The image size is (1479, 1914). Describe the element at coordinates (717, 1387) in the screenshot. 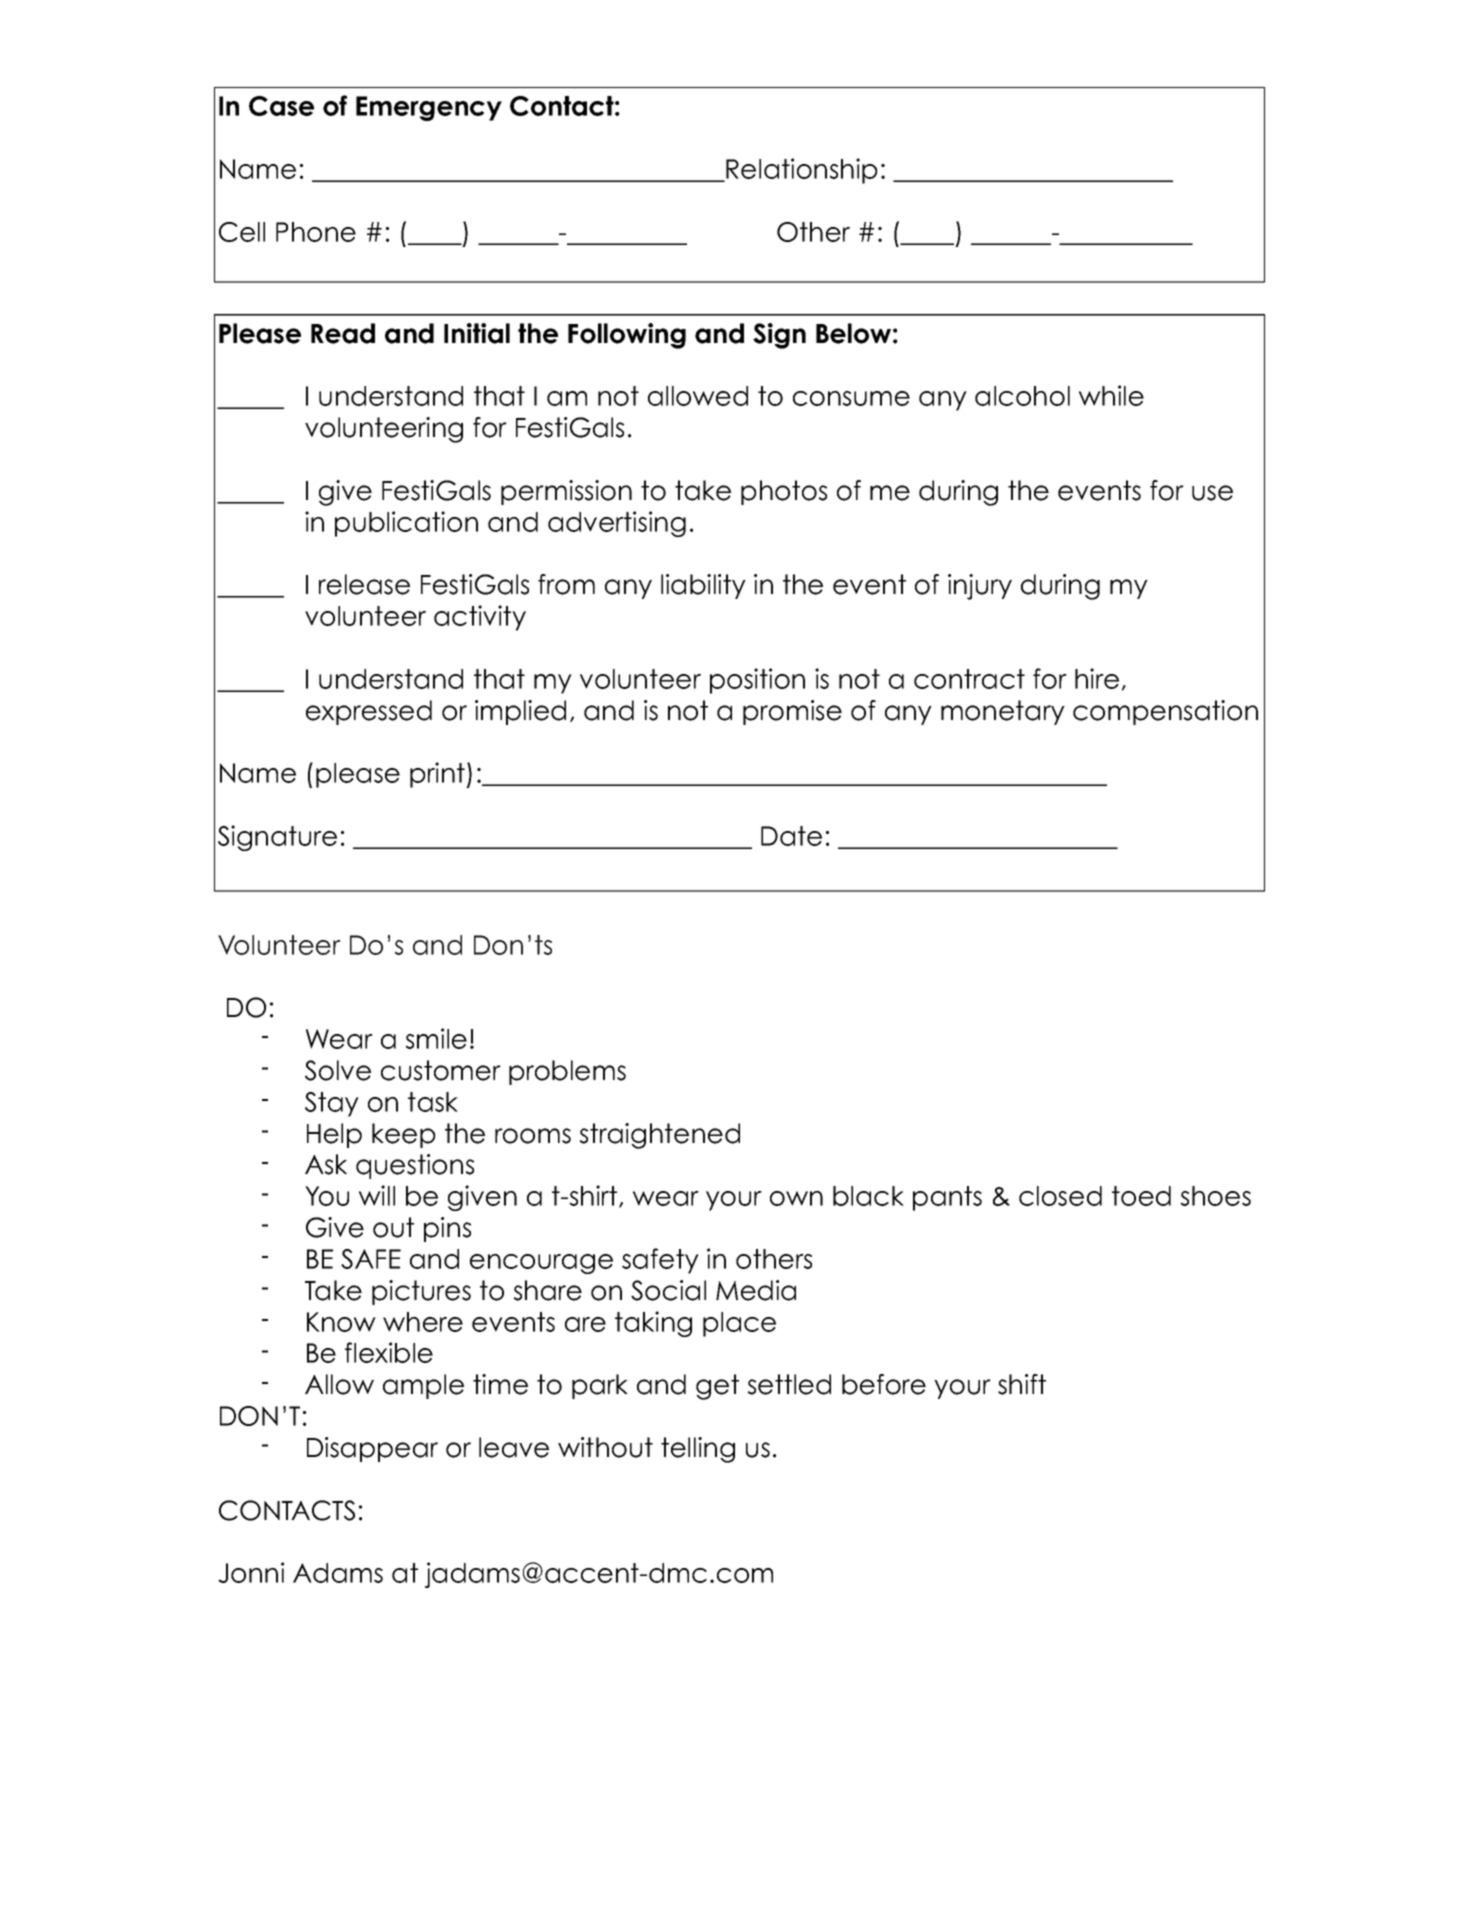

I see `get` at that location.
